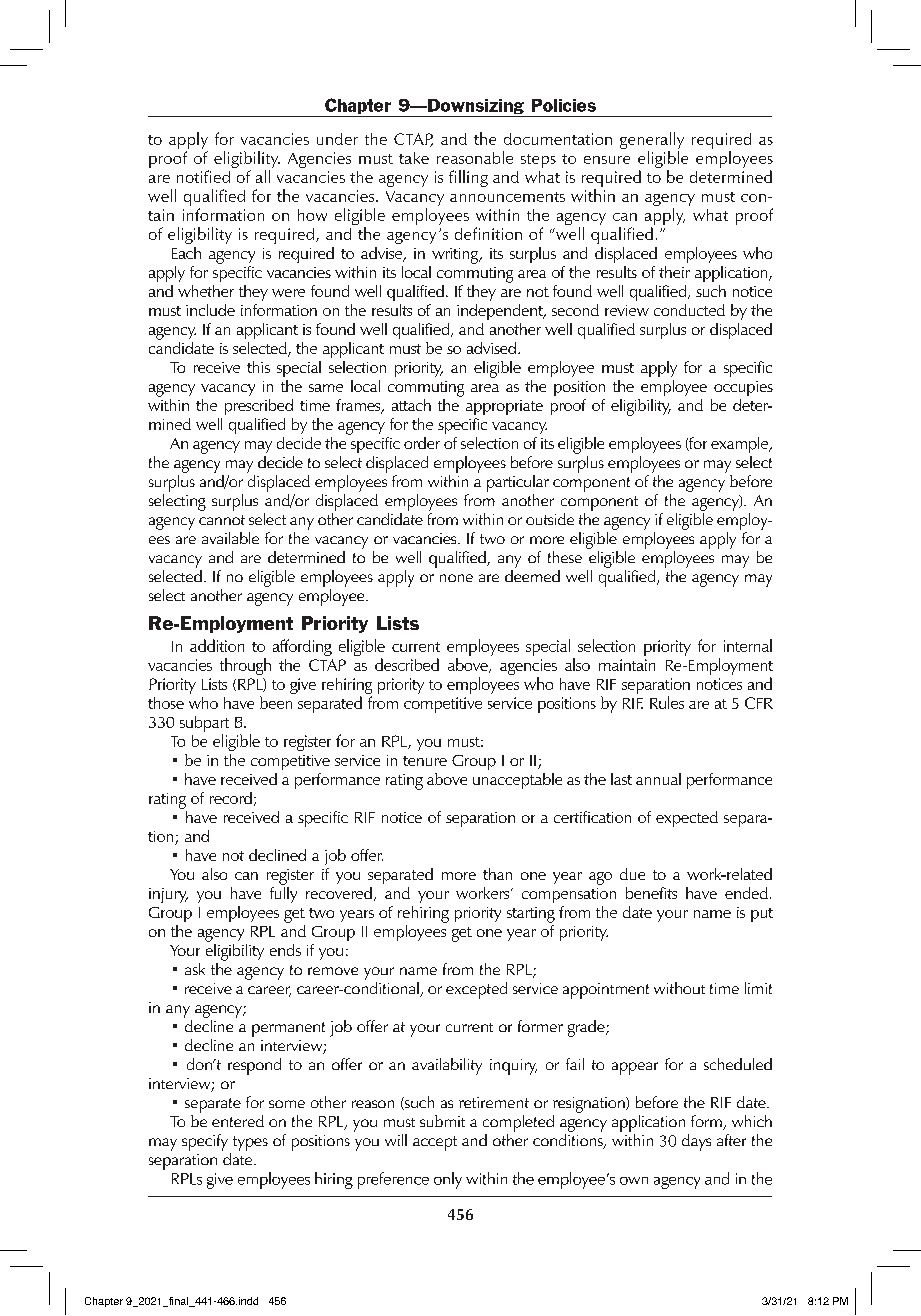 The width and height of the screenshot is (921, 1316). What do you see at coordinates (442, 1121) in the screenshot?
I see `submit` at bounding box center [442, 1121].
